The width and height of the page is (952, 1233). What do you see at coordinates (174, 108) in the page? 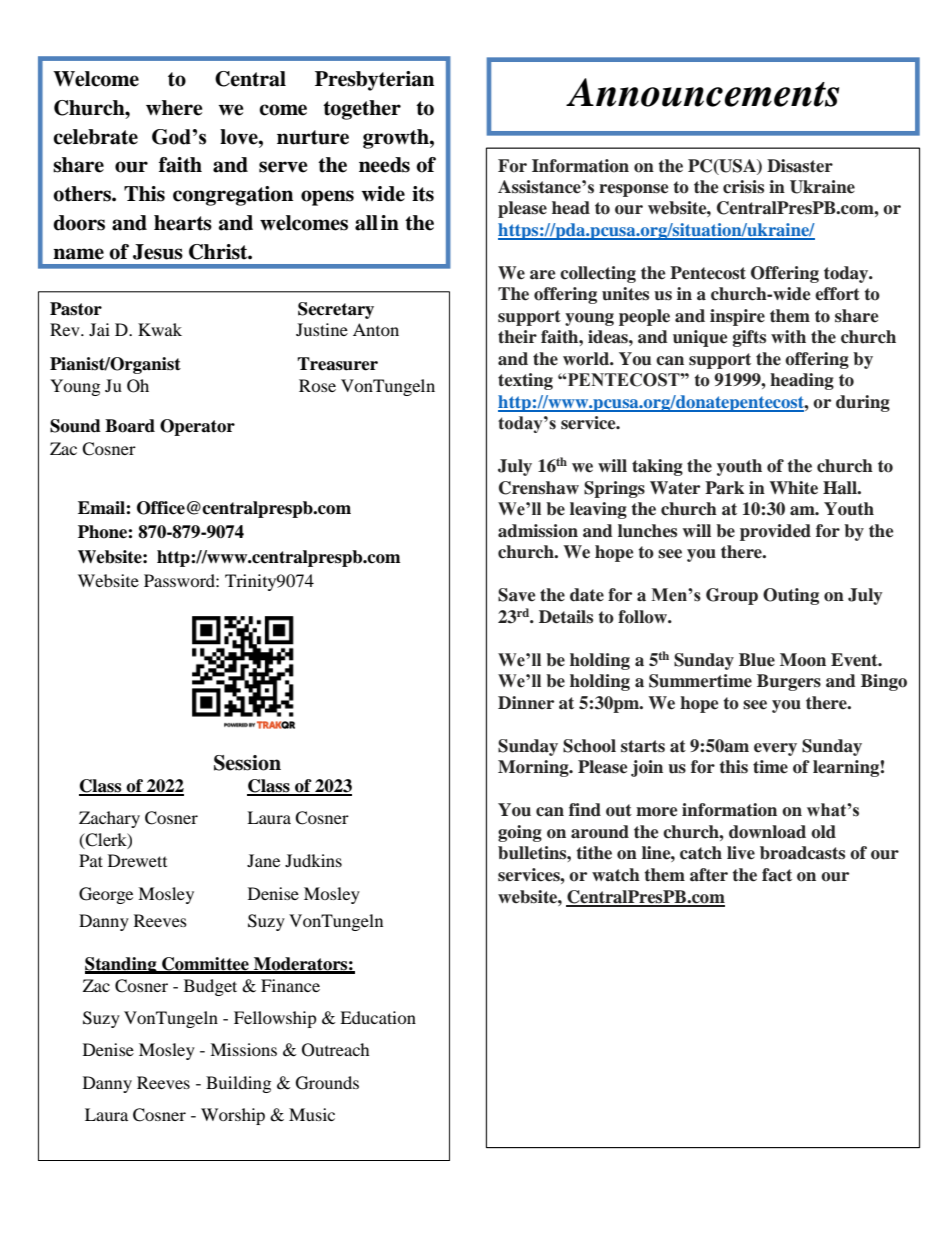
I see `where` at bounding box center [174, 108].
